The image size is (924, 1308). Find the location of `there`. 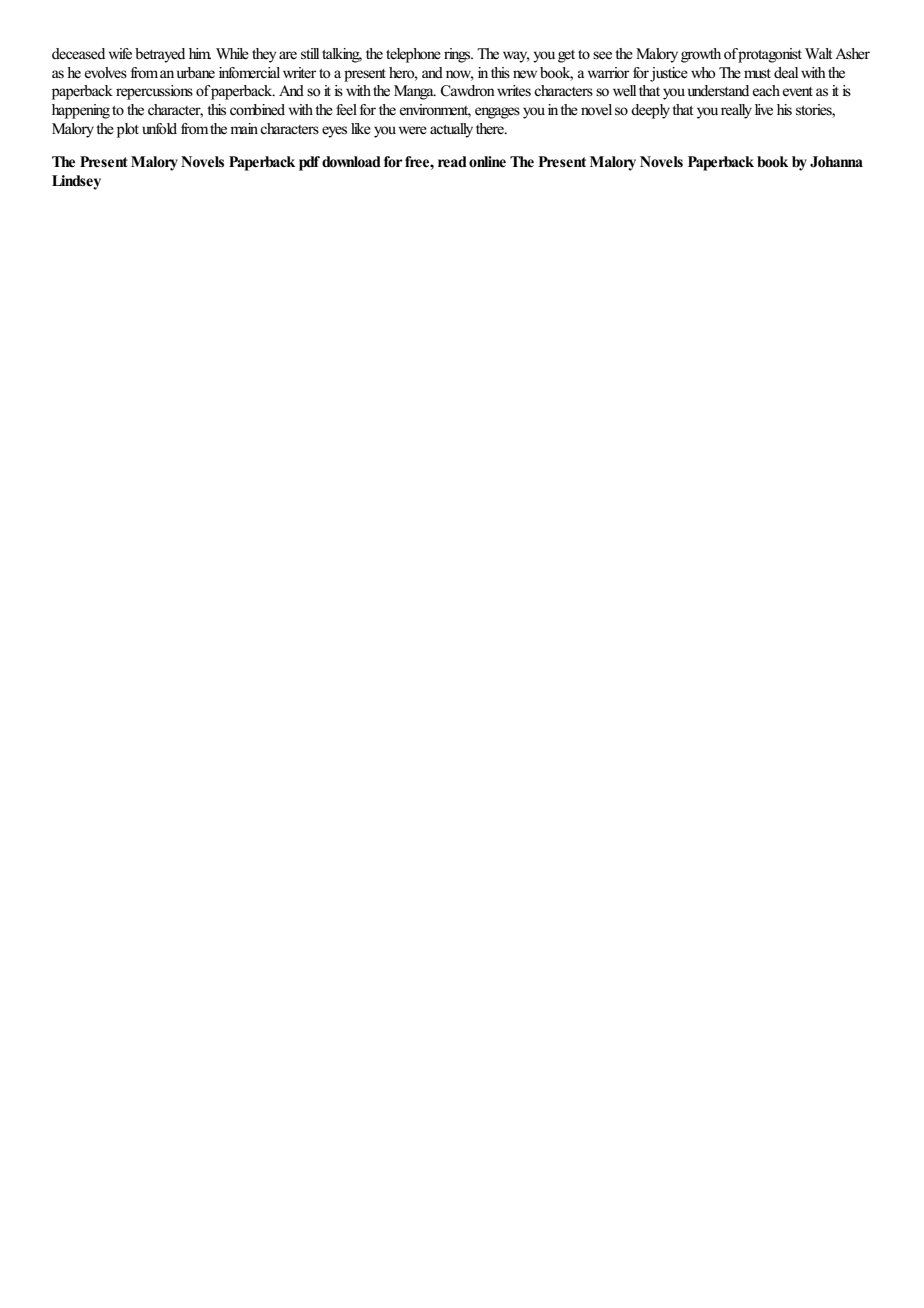

there is located at coordinates (491, 129).
